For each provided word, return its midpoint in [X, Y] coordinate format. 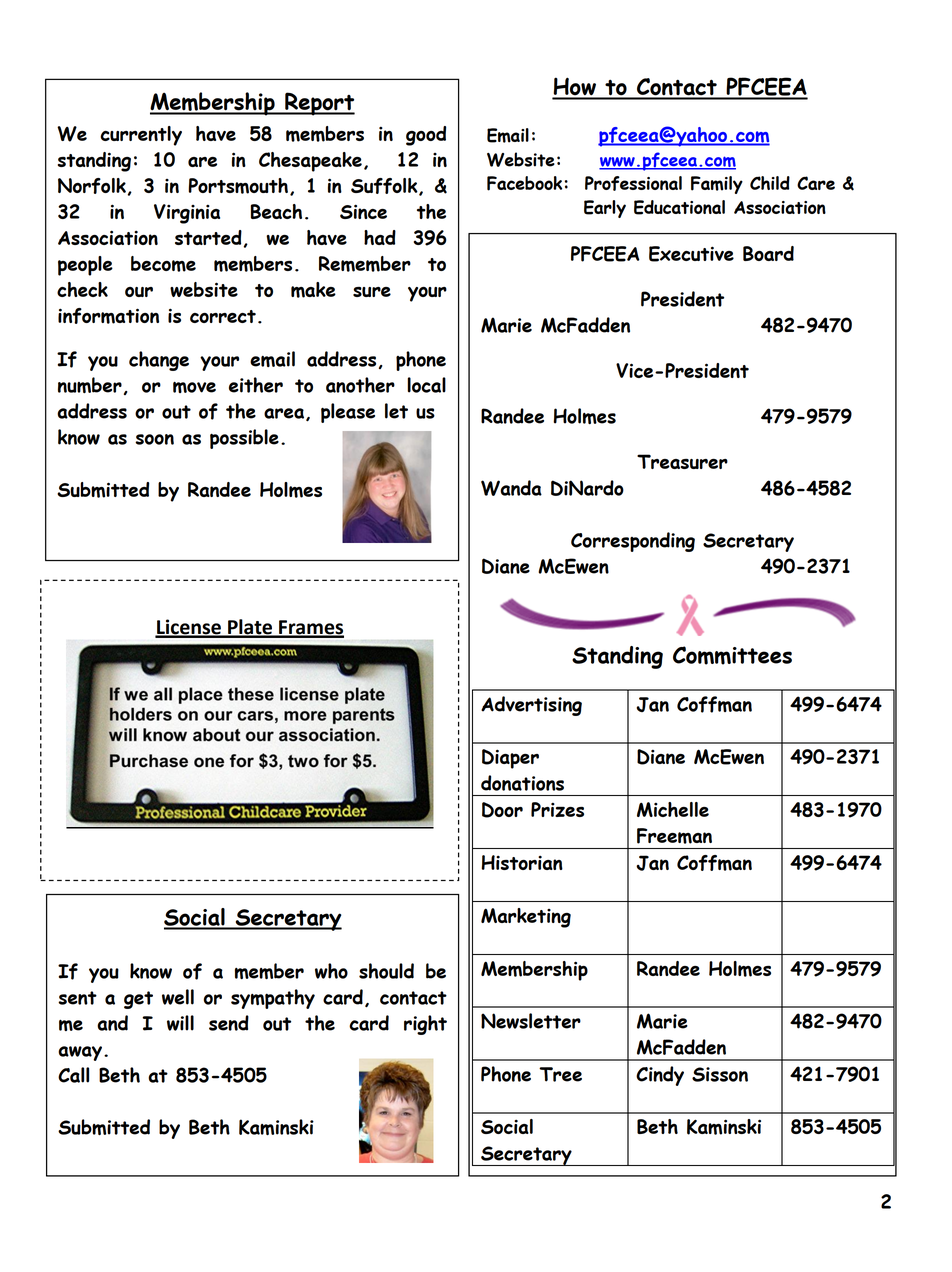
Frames [310, 628]
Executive [691, 254]
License [189, 628]
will [180, 1023]
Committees [732, 655]
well [178, 997]
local [427, 385]
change [159, 361]
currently [141, 136]
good [426, 136]
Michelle [673, 809]
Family [717, 185]
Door [502, 810]
